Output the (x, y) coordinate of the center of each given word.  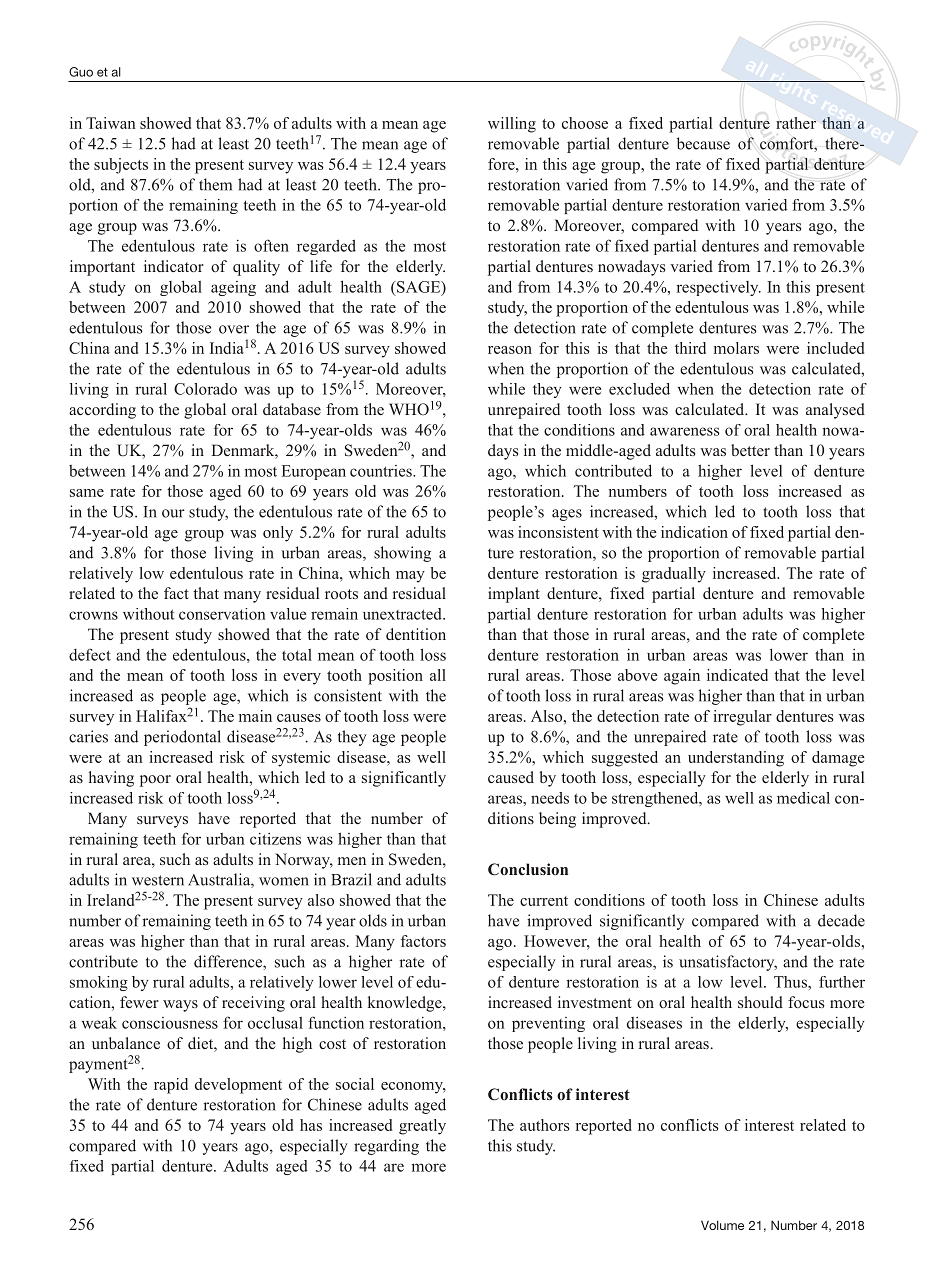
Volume (722, 1225)
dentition (416, 634)
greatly (422, 1127)
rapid (171, 1086)
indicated (737, 675)
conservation (222, 614)
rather (796, 123)
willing (512, 125)
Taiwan (111, 123)
